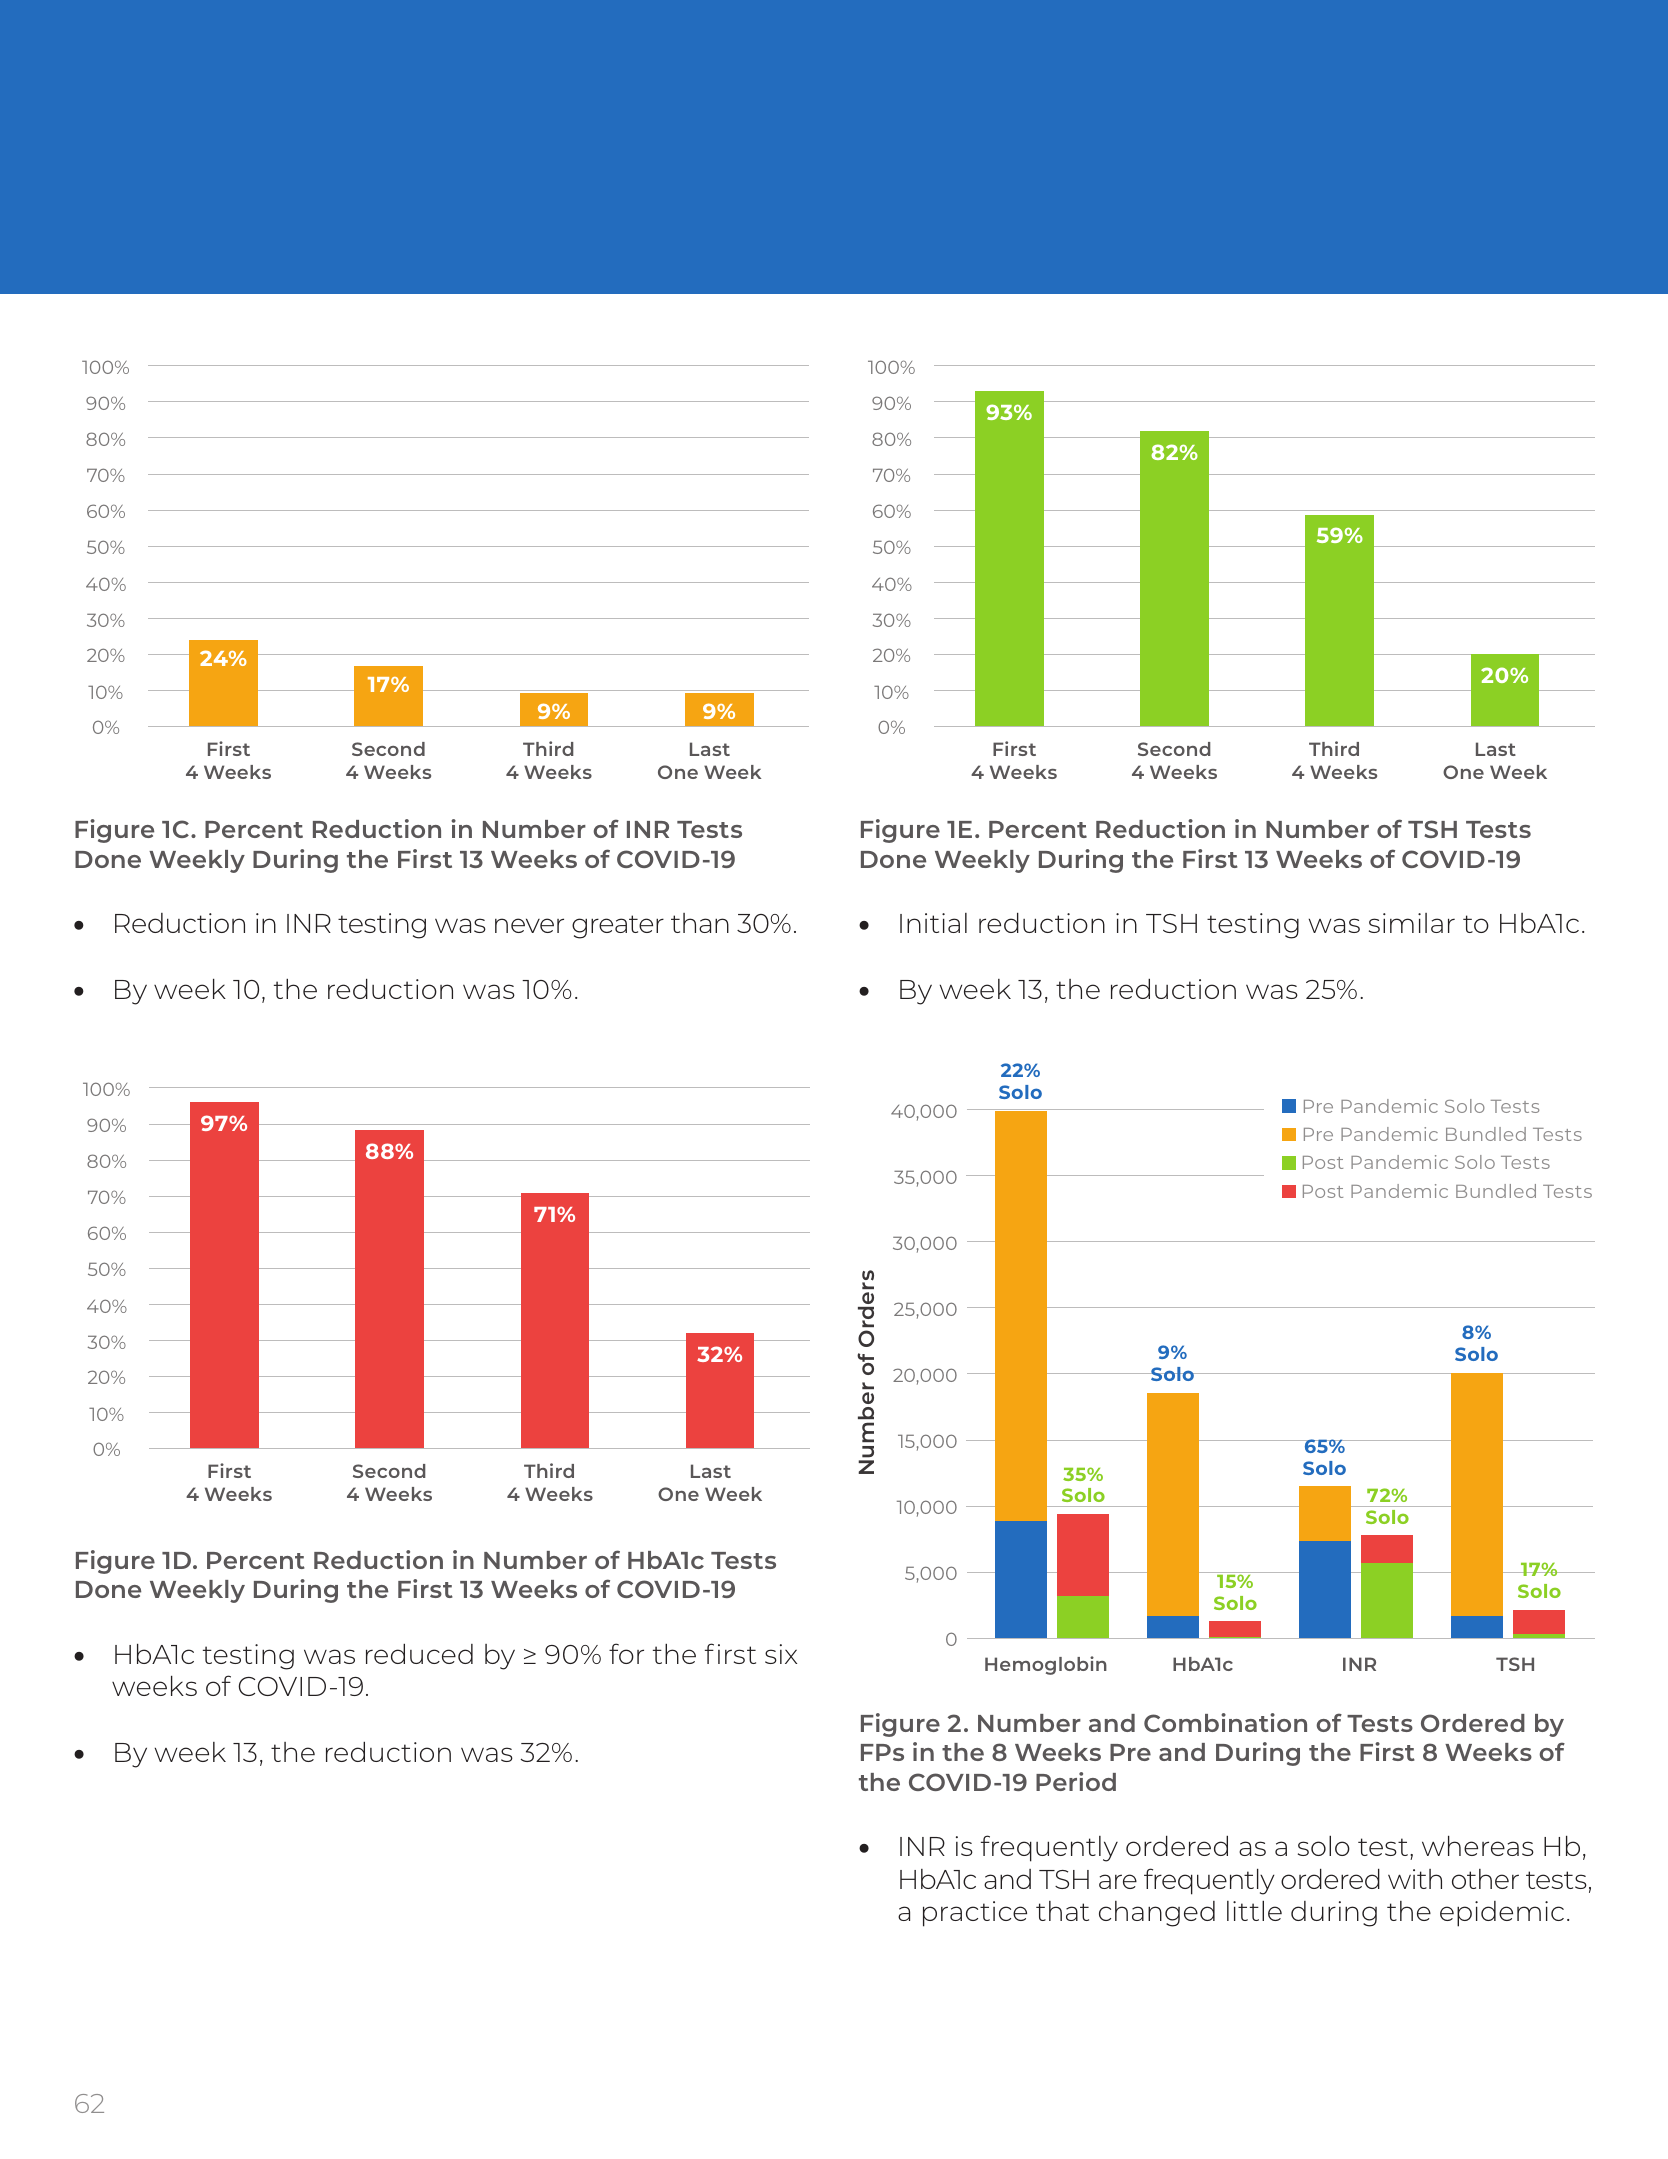  Describe the element at coordinates (1225, 1722) in the screenshot. I see `Combination` at that location.
